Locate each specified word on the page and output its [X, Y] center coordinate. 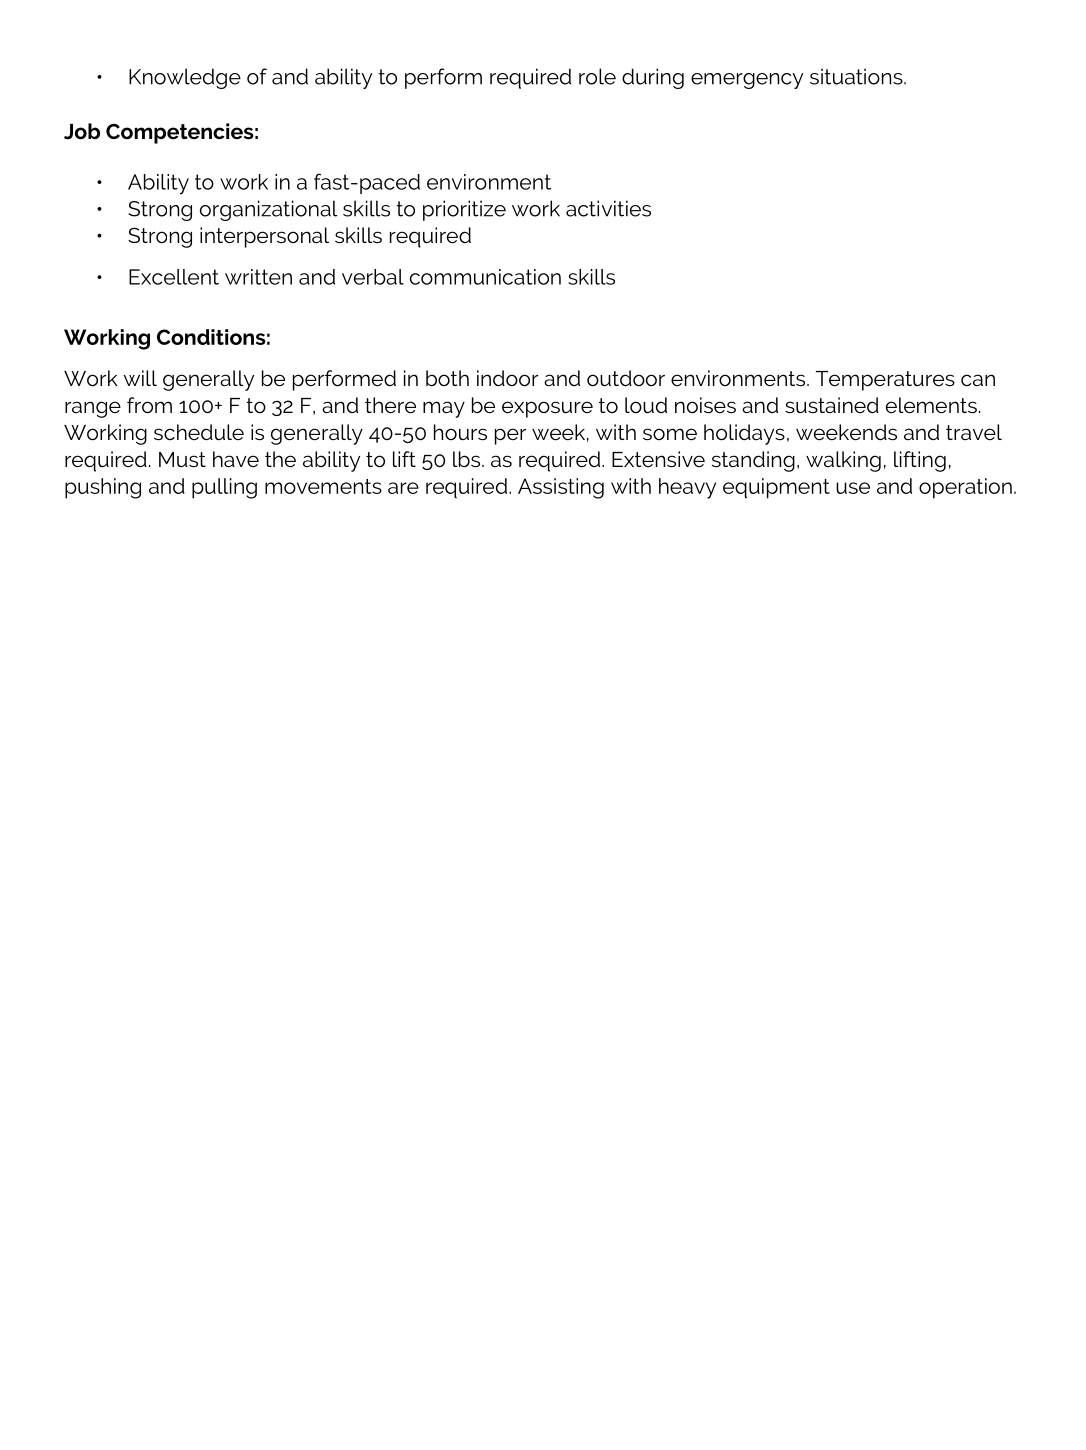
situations [857, 76]
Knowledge [185, 78]
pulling [224, 488]
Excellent [174, 277]
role [597, 76]
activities [608, 208]
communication [485, 277]
